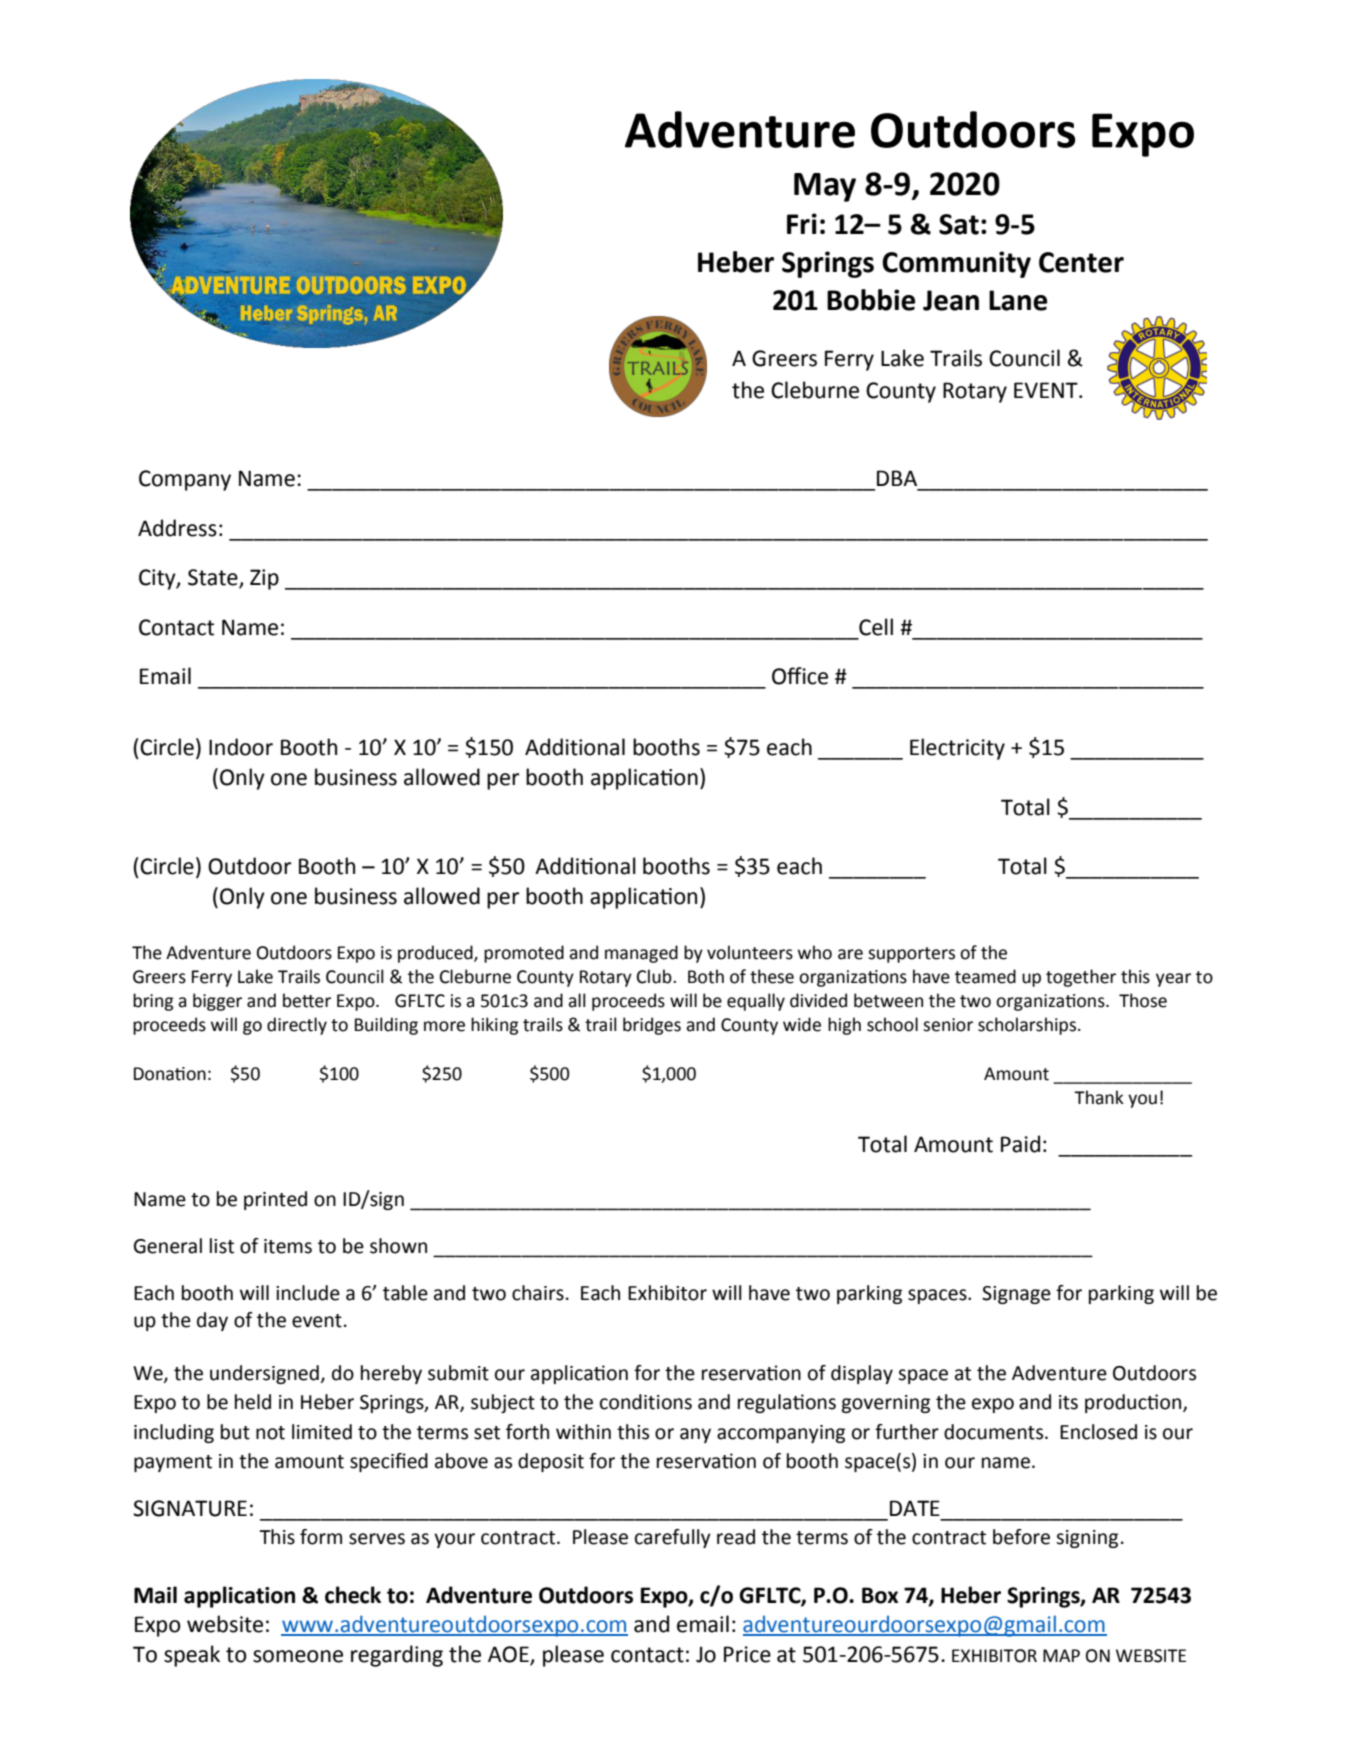 The height and width of the page is (1748, 1350). What do you see at coordinates (275, 1200) in the page?
I see `printed` at bounding box center [275, 1200].
